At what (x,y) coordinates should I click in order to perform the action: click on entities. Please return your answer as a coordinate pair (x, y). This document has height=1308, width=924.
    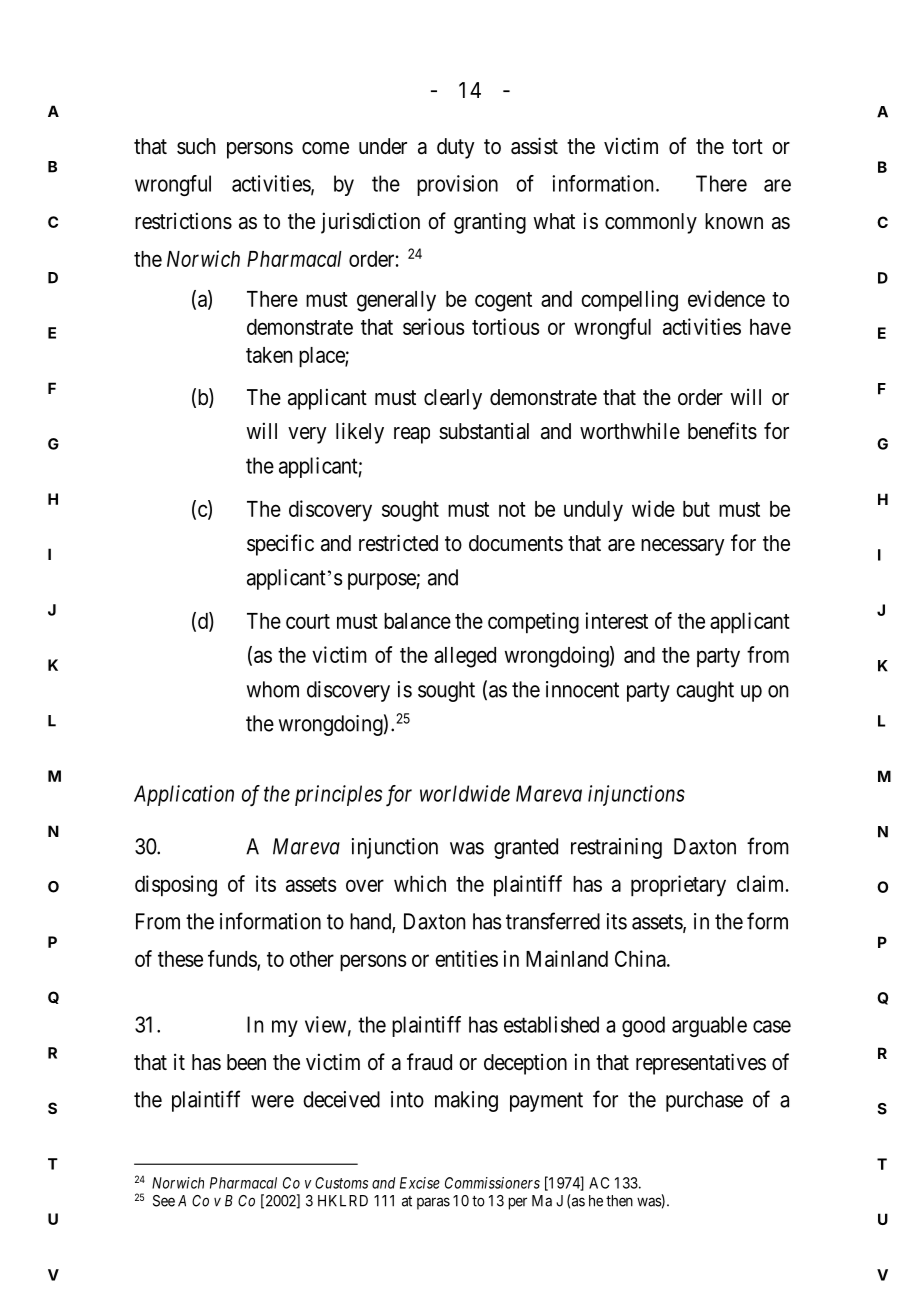
    Looking at the image, I should click on (466, 958).
